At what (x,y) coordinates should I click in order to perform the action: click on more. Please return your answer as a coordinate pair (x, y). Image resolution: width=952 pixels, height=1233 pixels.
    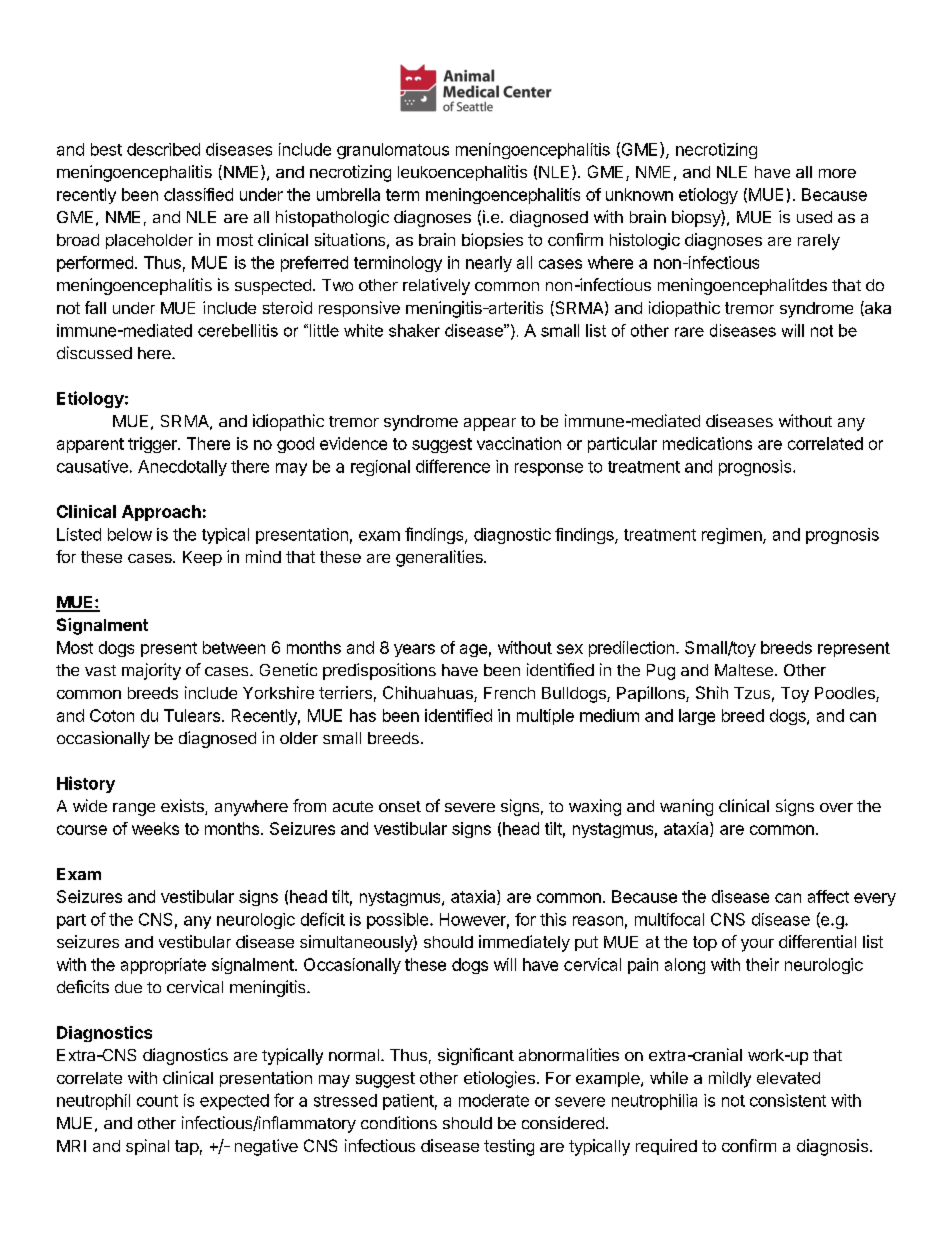
    Looking at the image, I should click on (837, 173).
